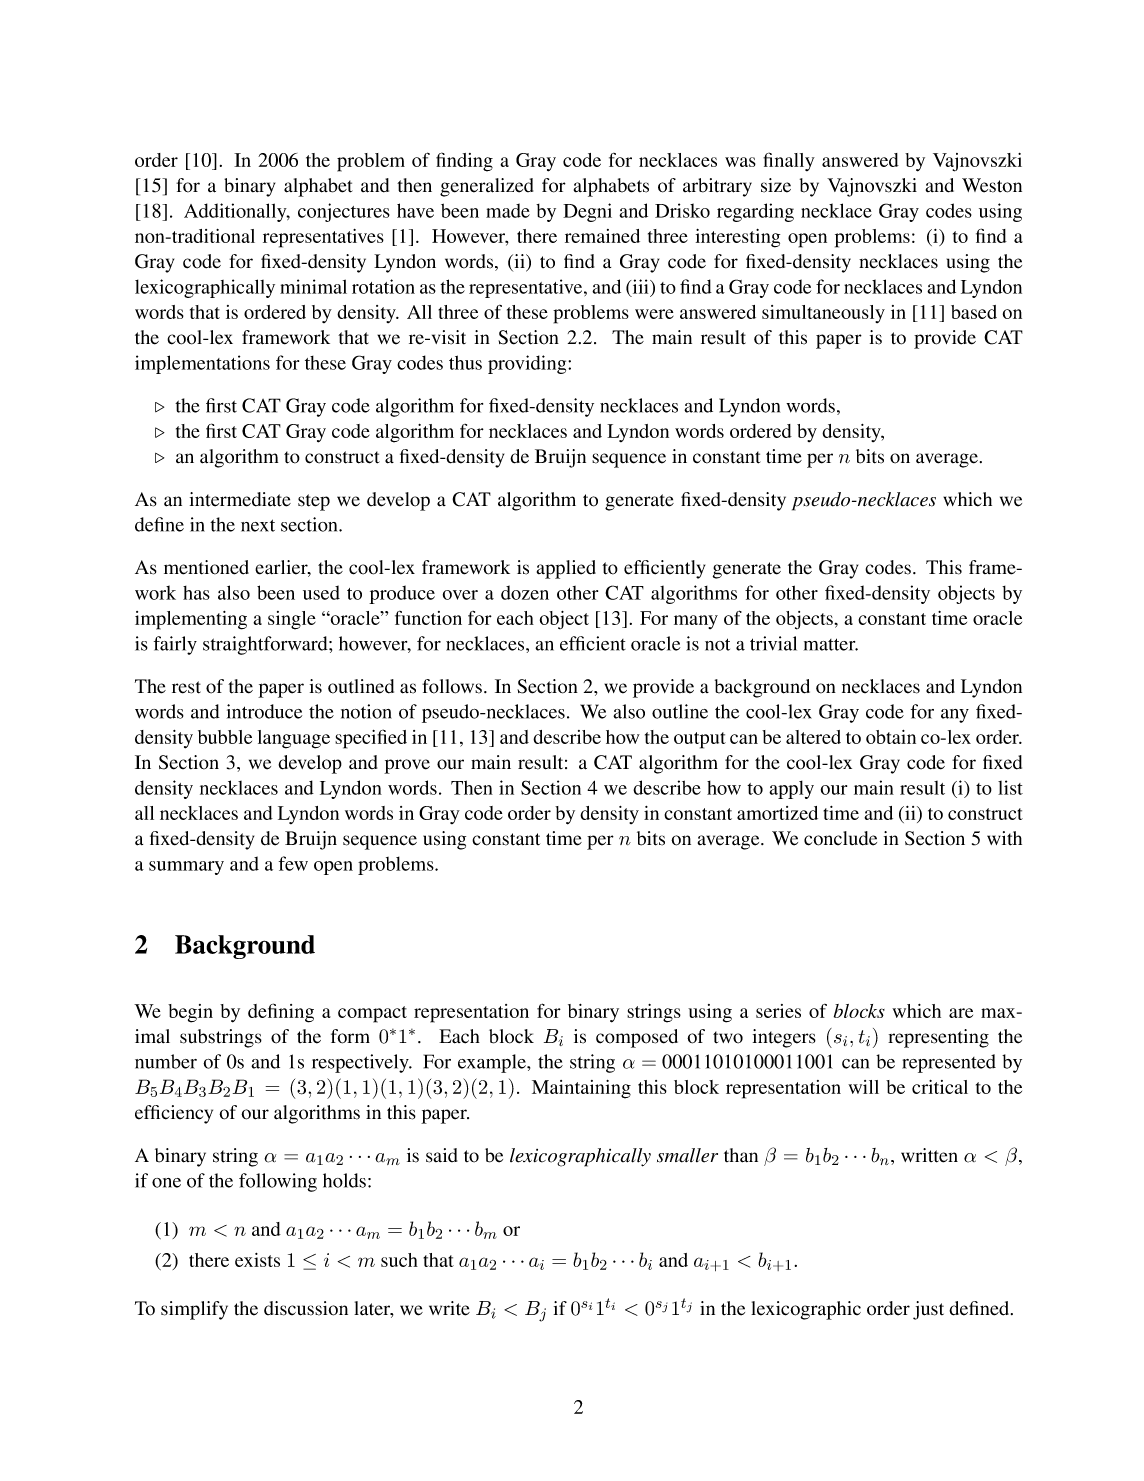 The image size is (1144, 1481). Describe the element at coordinates (891, 737) in the screenshot. I see `obtain` at that location.
